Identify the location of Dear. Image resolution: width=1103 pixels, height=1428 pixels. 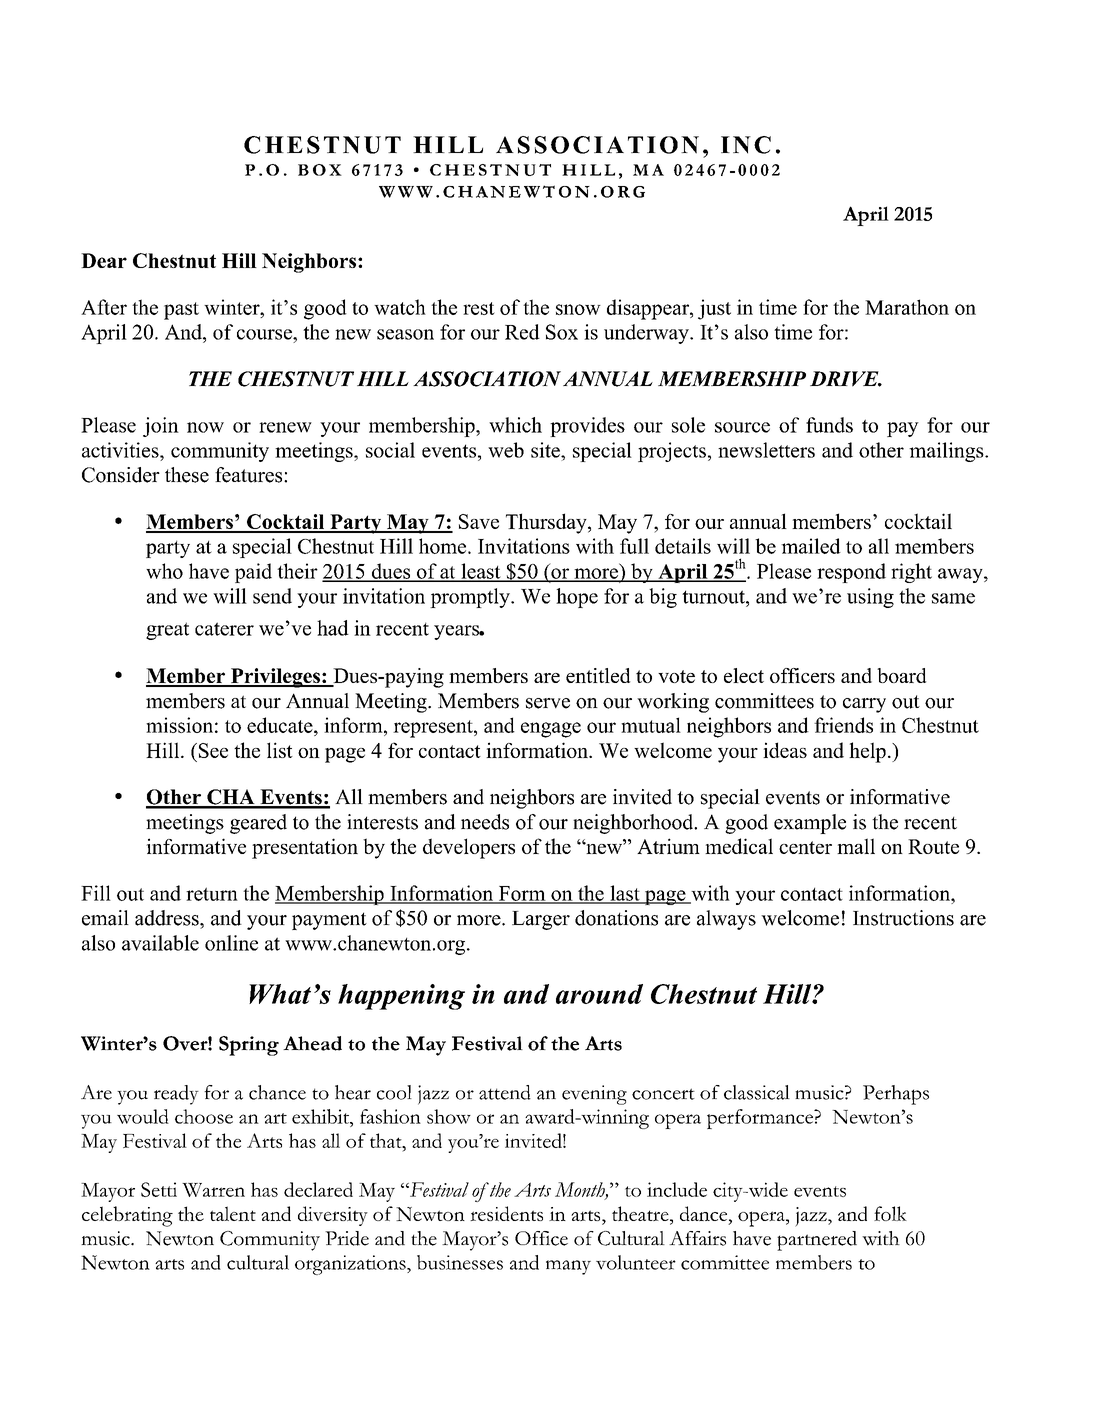
(104, 260).
